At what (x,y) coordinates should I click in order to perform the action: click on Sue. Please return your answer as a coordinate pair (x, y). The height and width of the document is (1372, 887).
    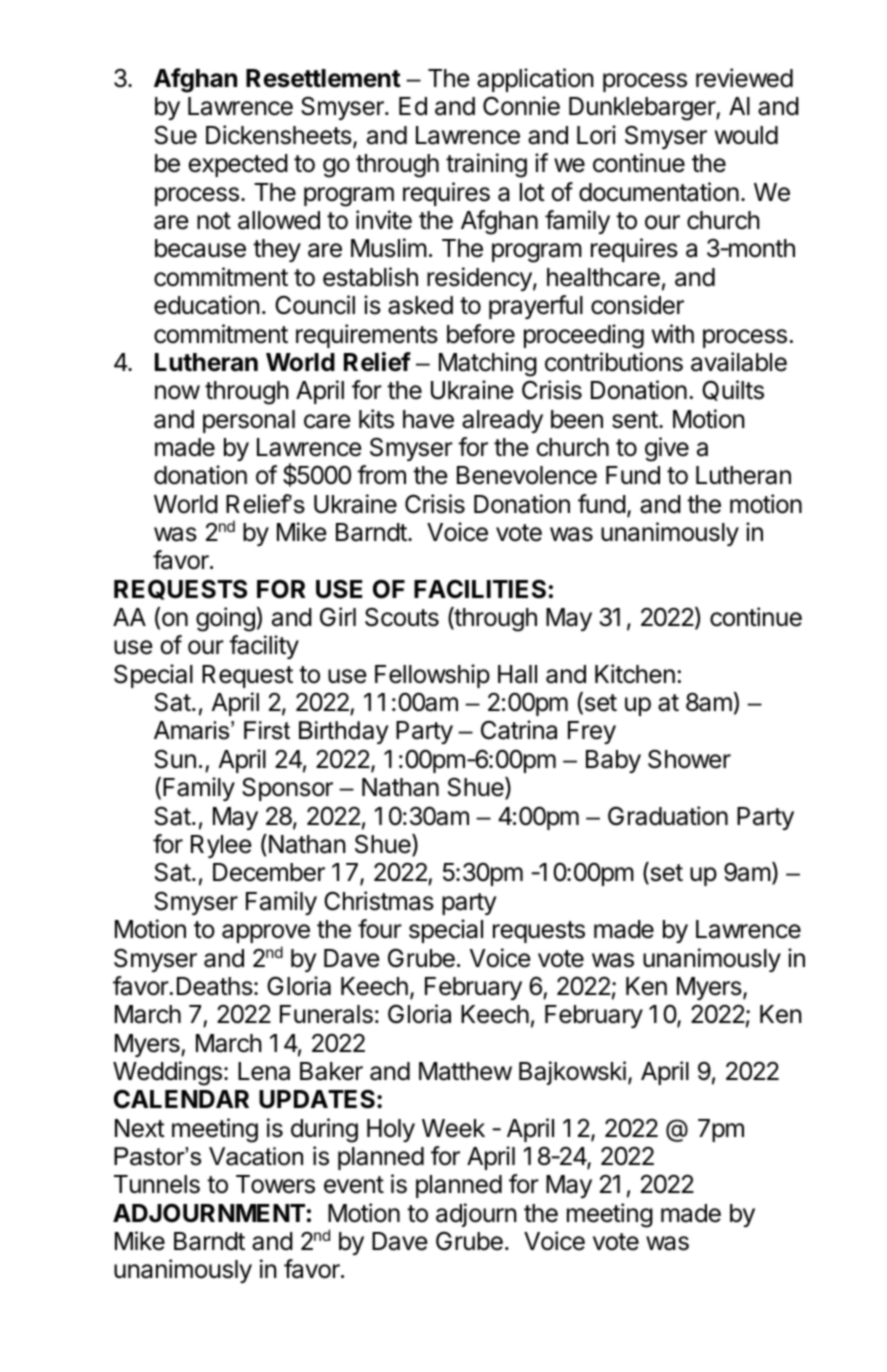
    Looking at the image, I should click on (176, 135).
